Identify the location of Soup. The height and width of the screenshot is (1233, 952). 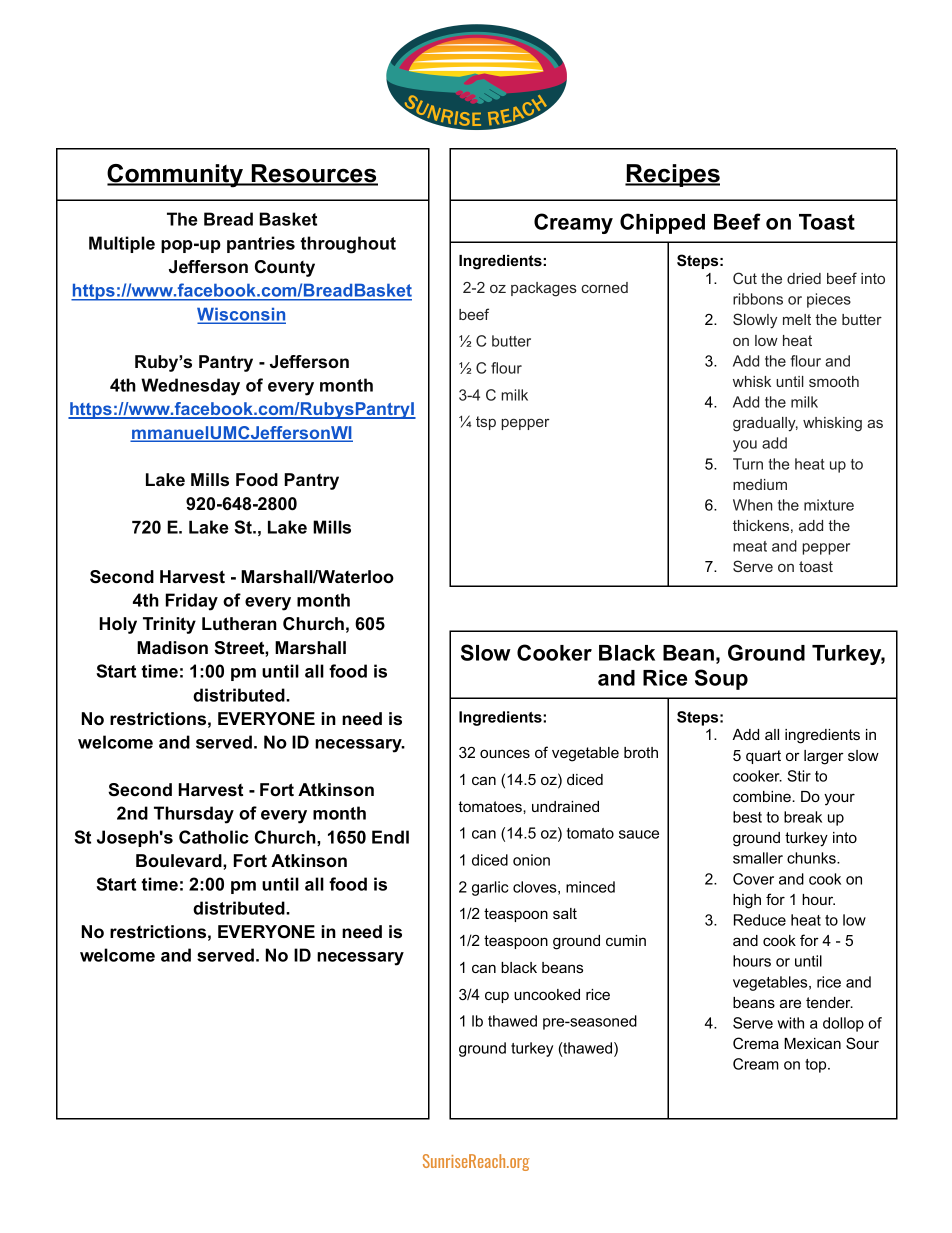
(721, 679).
